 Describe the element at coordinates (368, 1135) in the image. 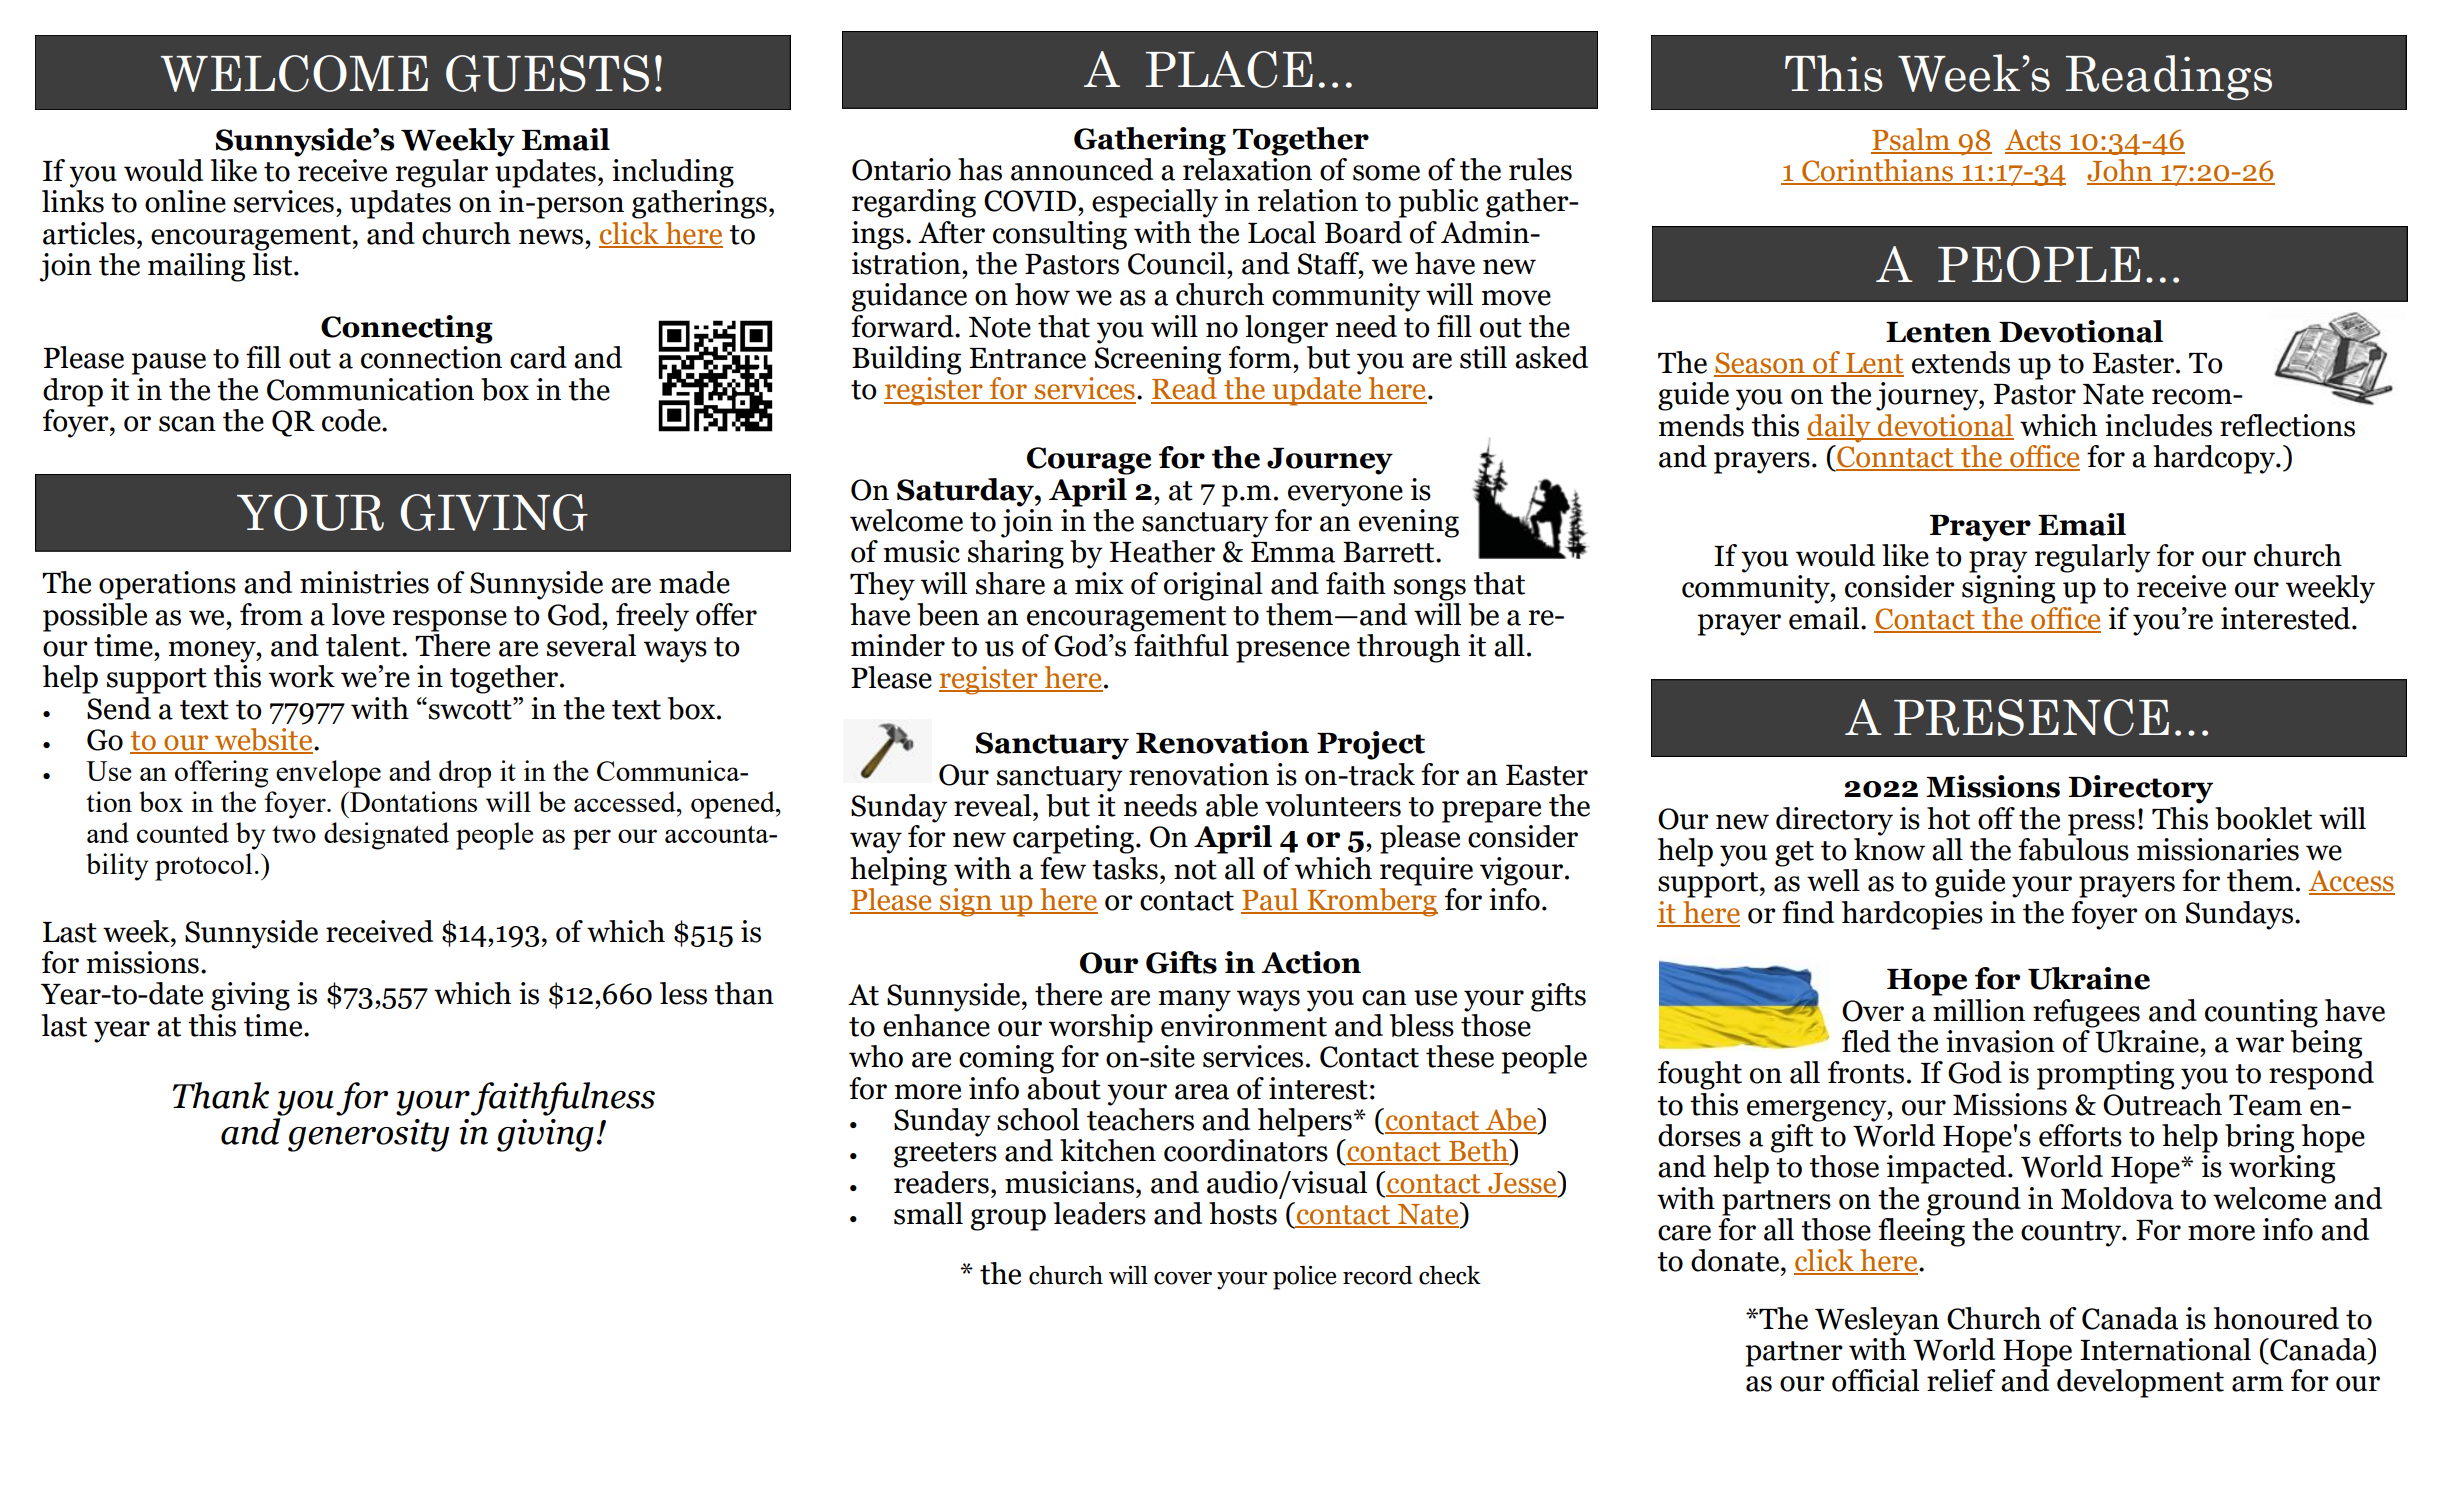

I see `generosity` at that location.
